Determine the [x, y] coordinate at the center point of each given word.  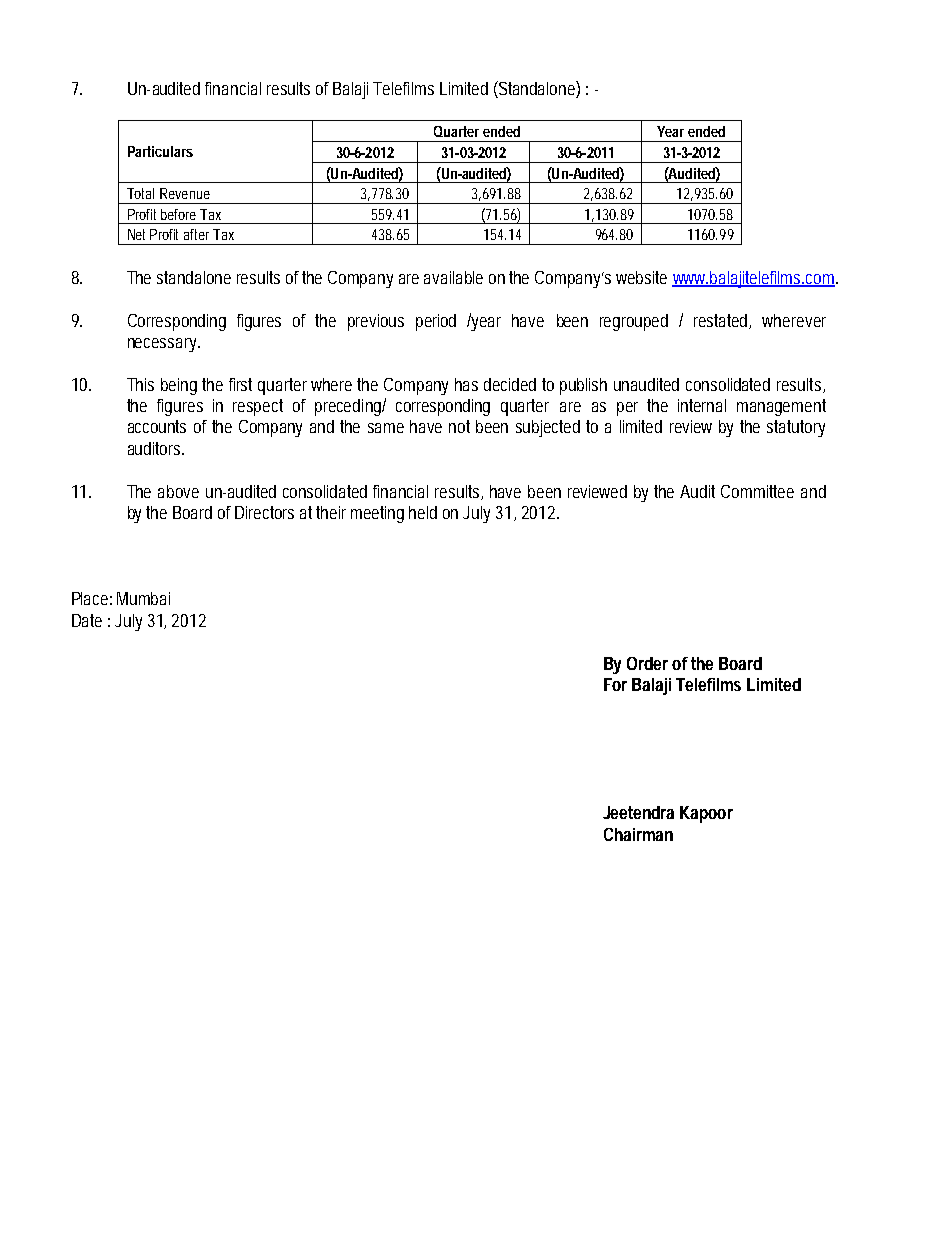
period [436, 322]
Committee [757, 491]
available [453, 277]
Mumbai [143, 598]
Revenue [185, 193]
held [423, 512]
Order [647, 663]
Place [92, 598]
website [641, 277]
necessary [164, 345]
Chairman [638, 834]
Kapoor [706, 814]
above [178, 491]
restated [722, 321]
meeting [377, 514]
